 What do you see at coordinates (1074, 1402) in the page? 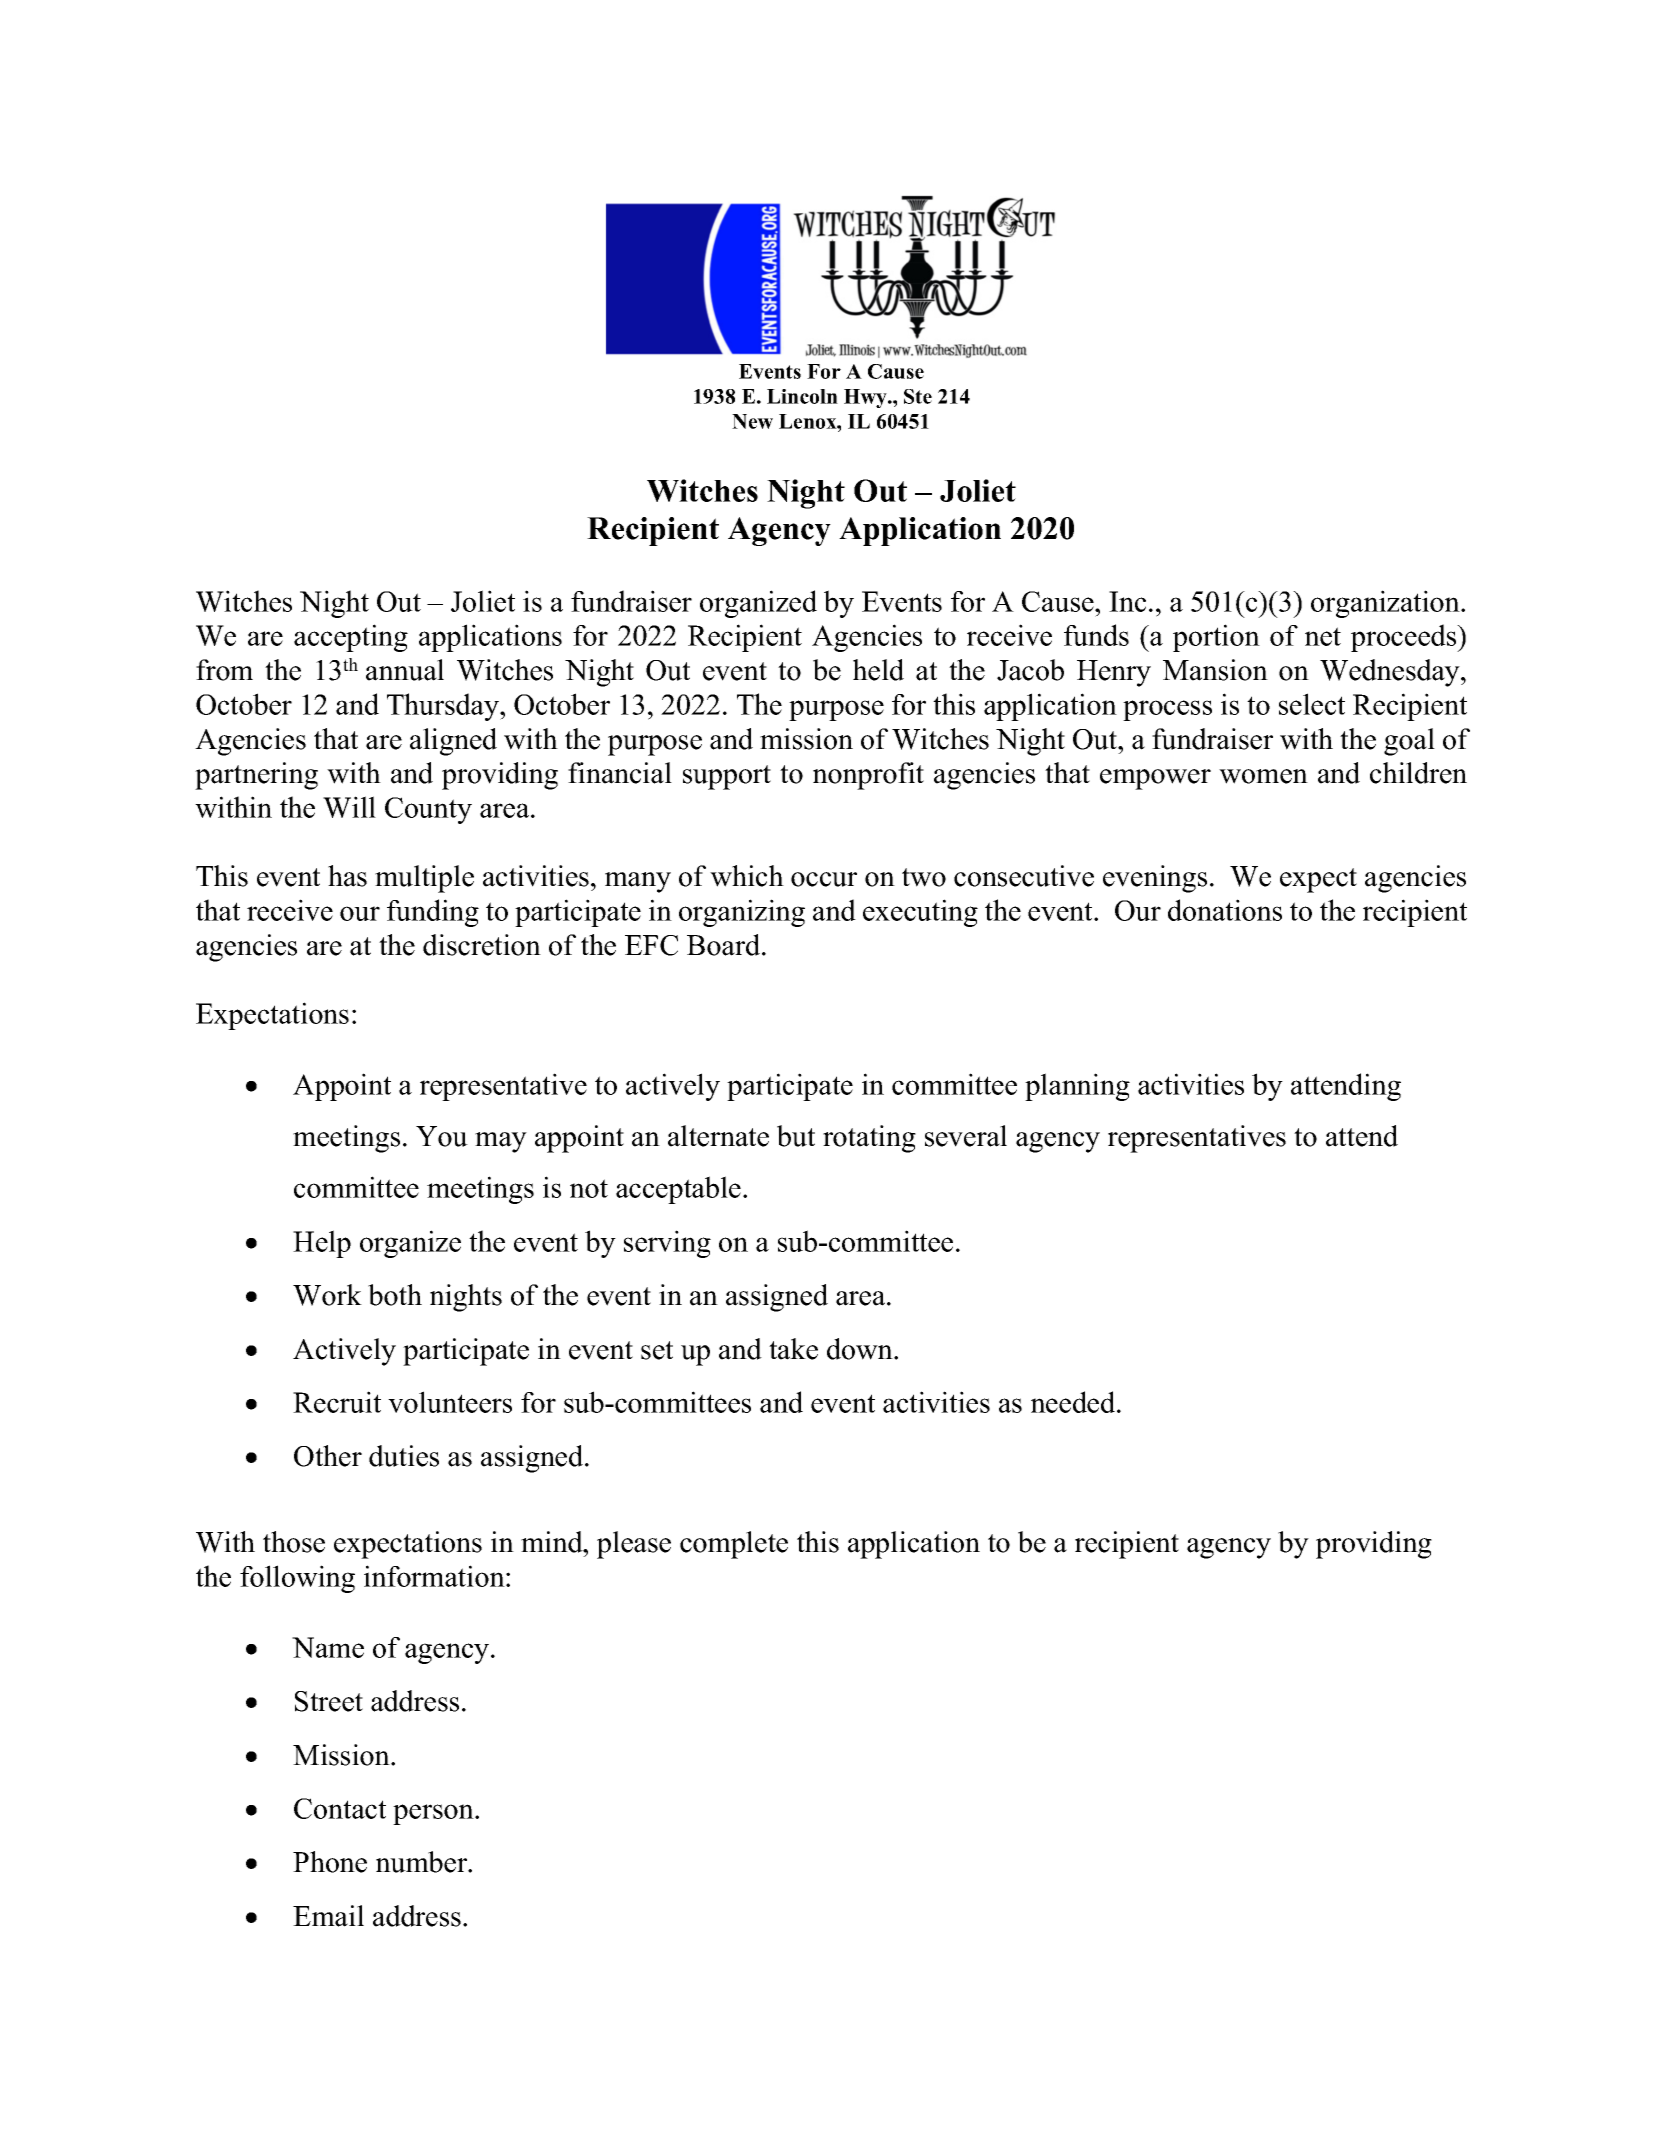
I see `needed` at bounding box center [1074, 1402].
